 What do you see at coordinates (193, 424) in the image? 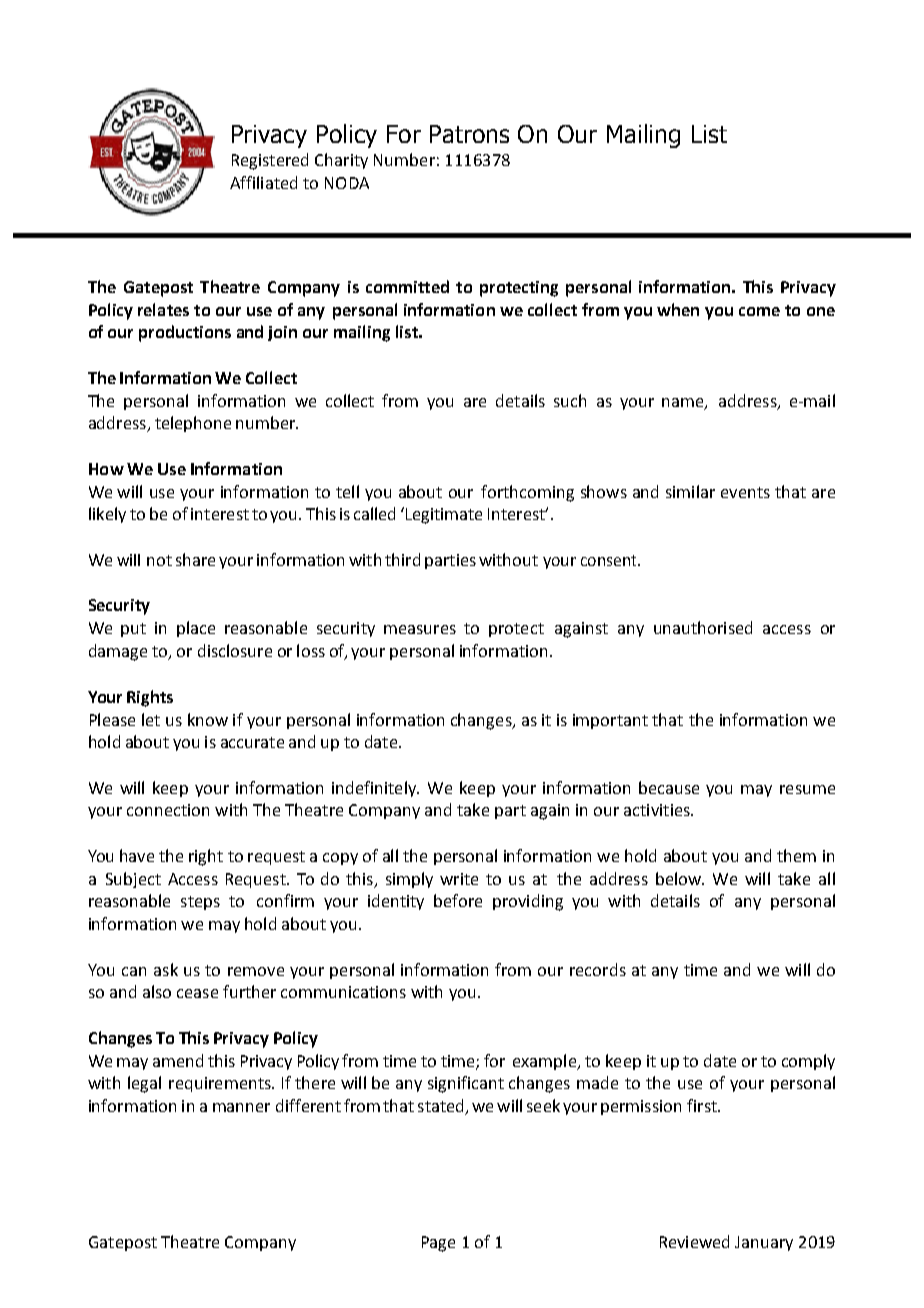
I see `telephone` at bounding box center [193, 424].
